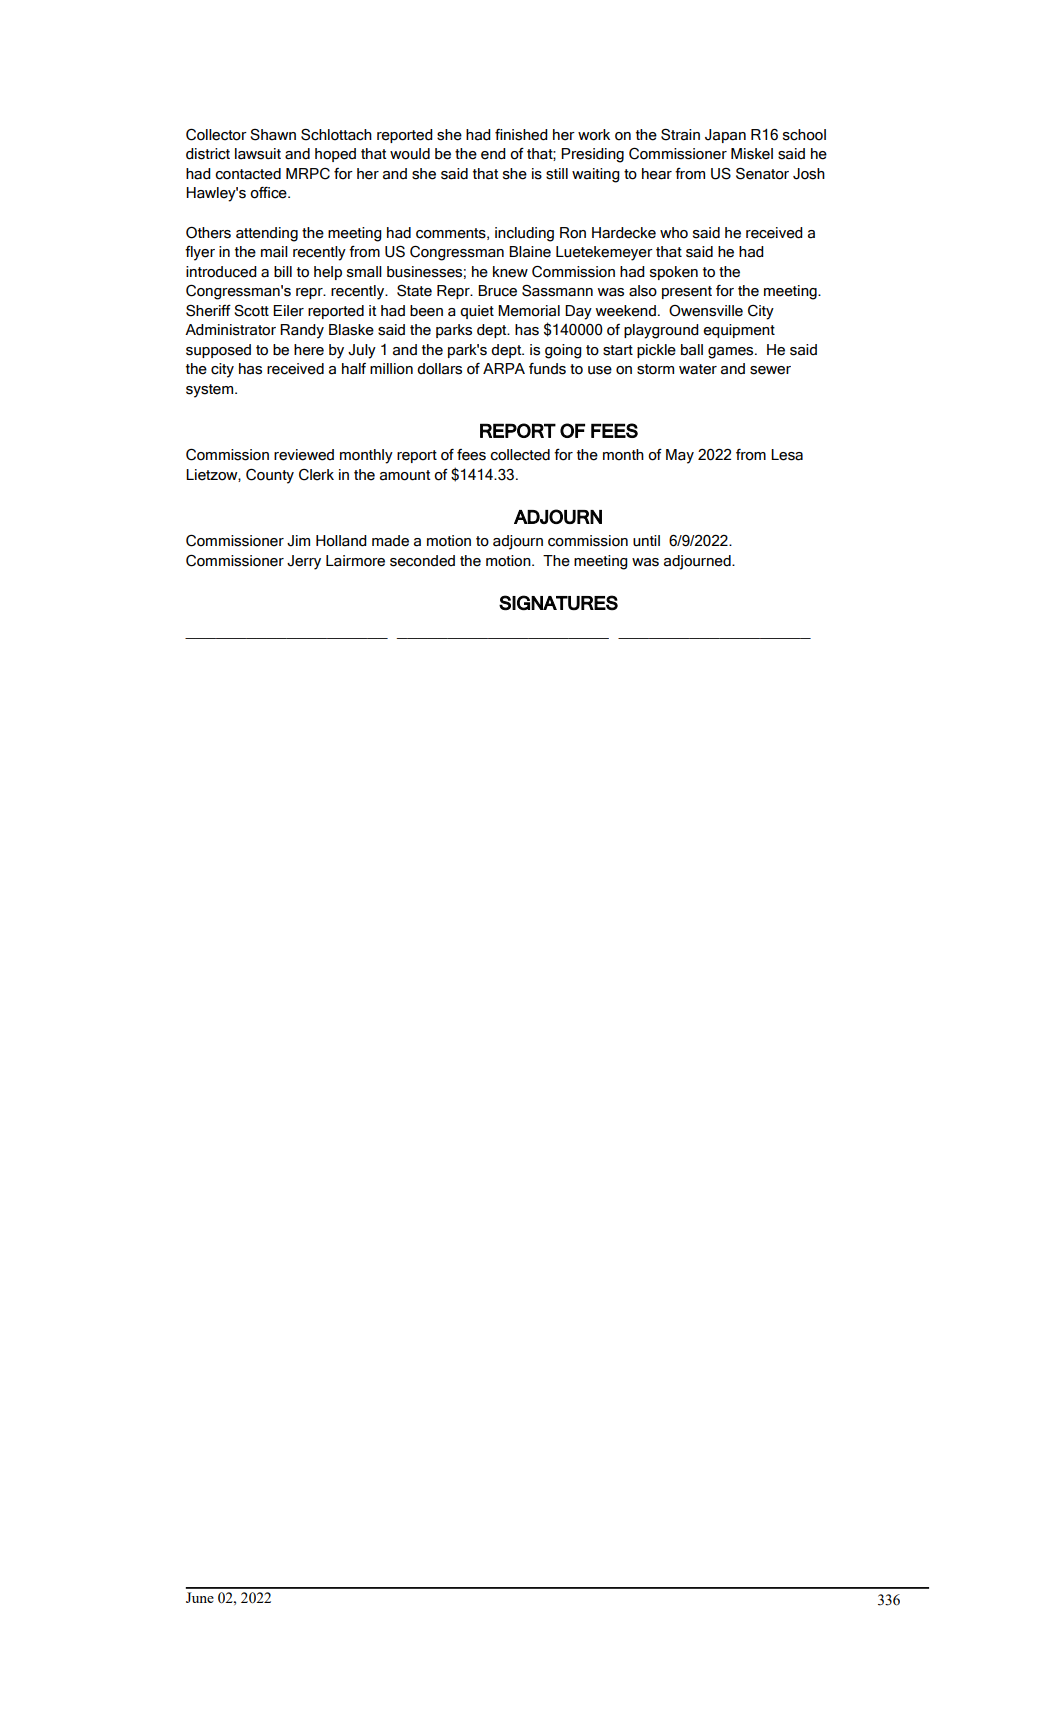  I want to click on Senator, so click(762, 174).
